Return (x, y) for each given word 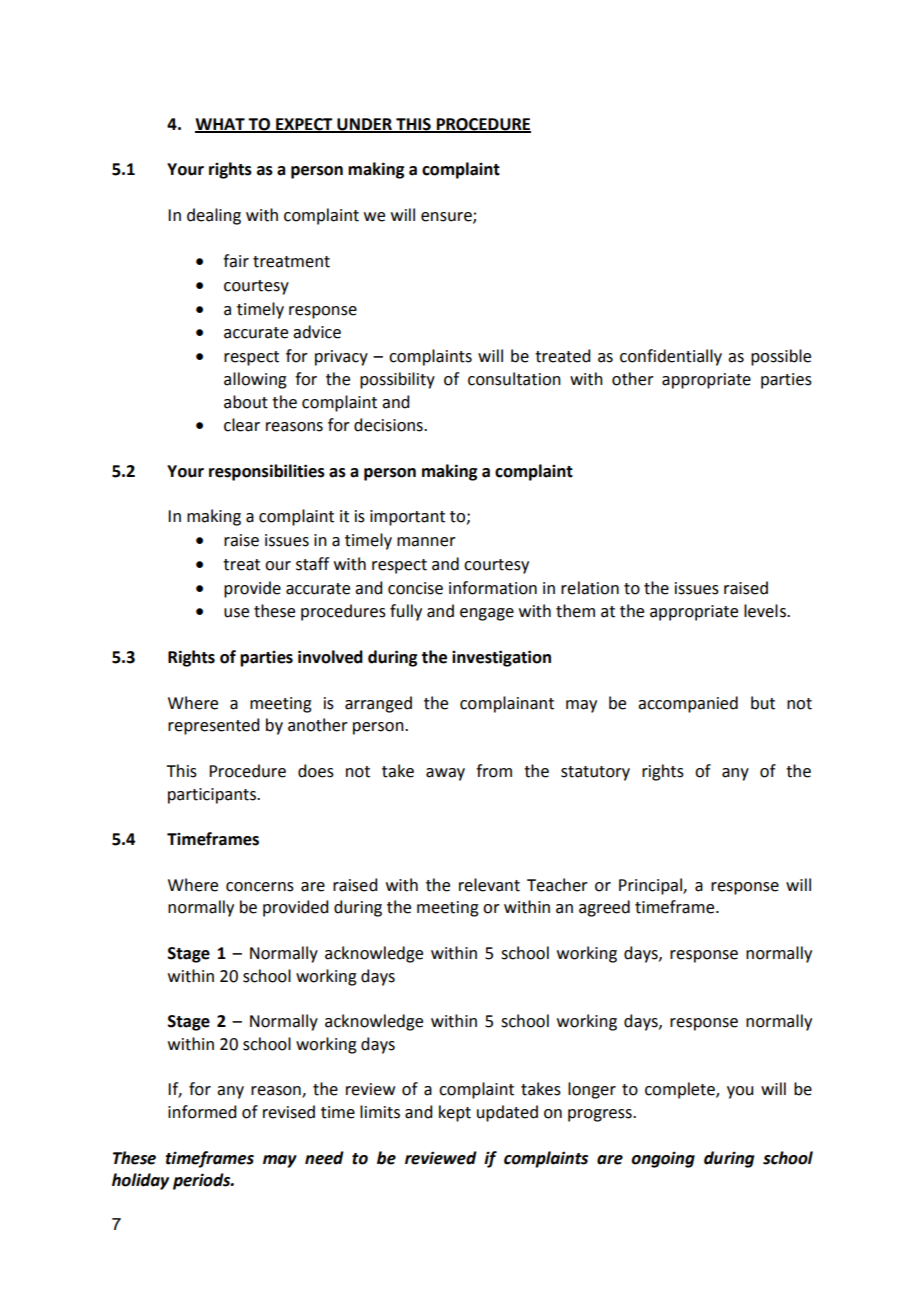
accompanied (688, 704)
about (246, 402)
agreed (604, 908)
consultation (514, 379)
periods (203, 1181)
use (236, 613)
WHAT (221, 125)
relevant (489, 885)
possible (781, 357)
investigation (501, 658)
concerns (260, 887)
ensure (447, 217)
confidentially (671, 357)
